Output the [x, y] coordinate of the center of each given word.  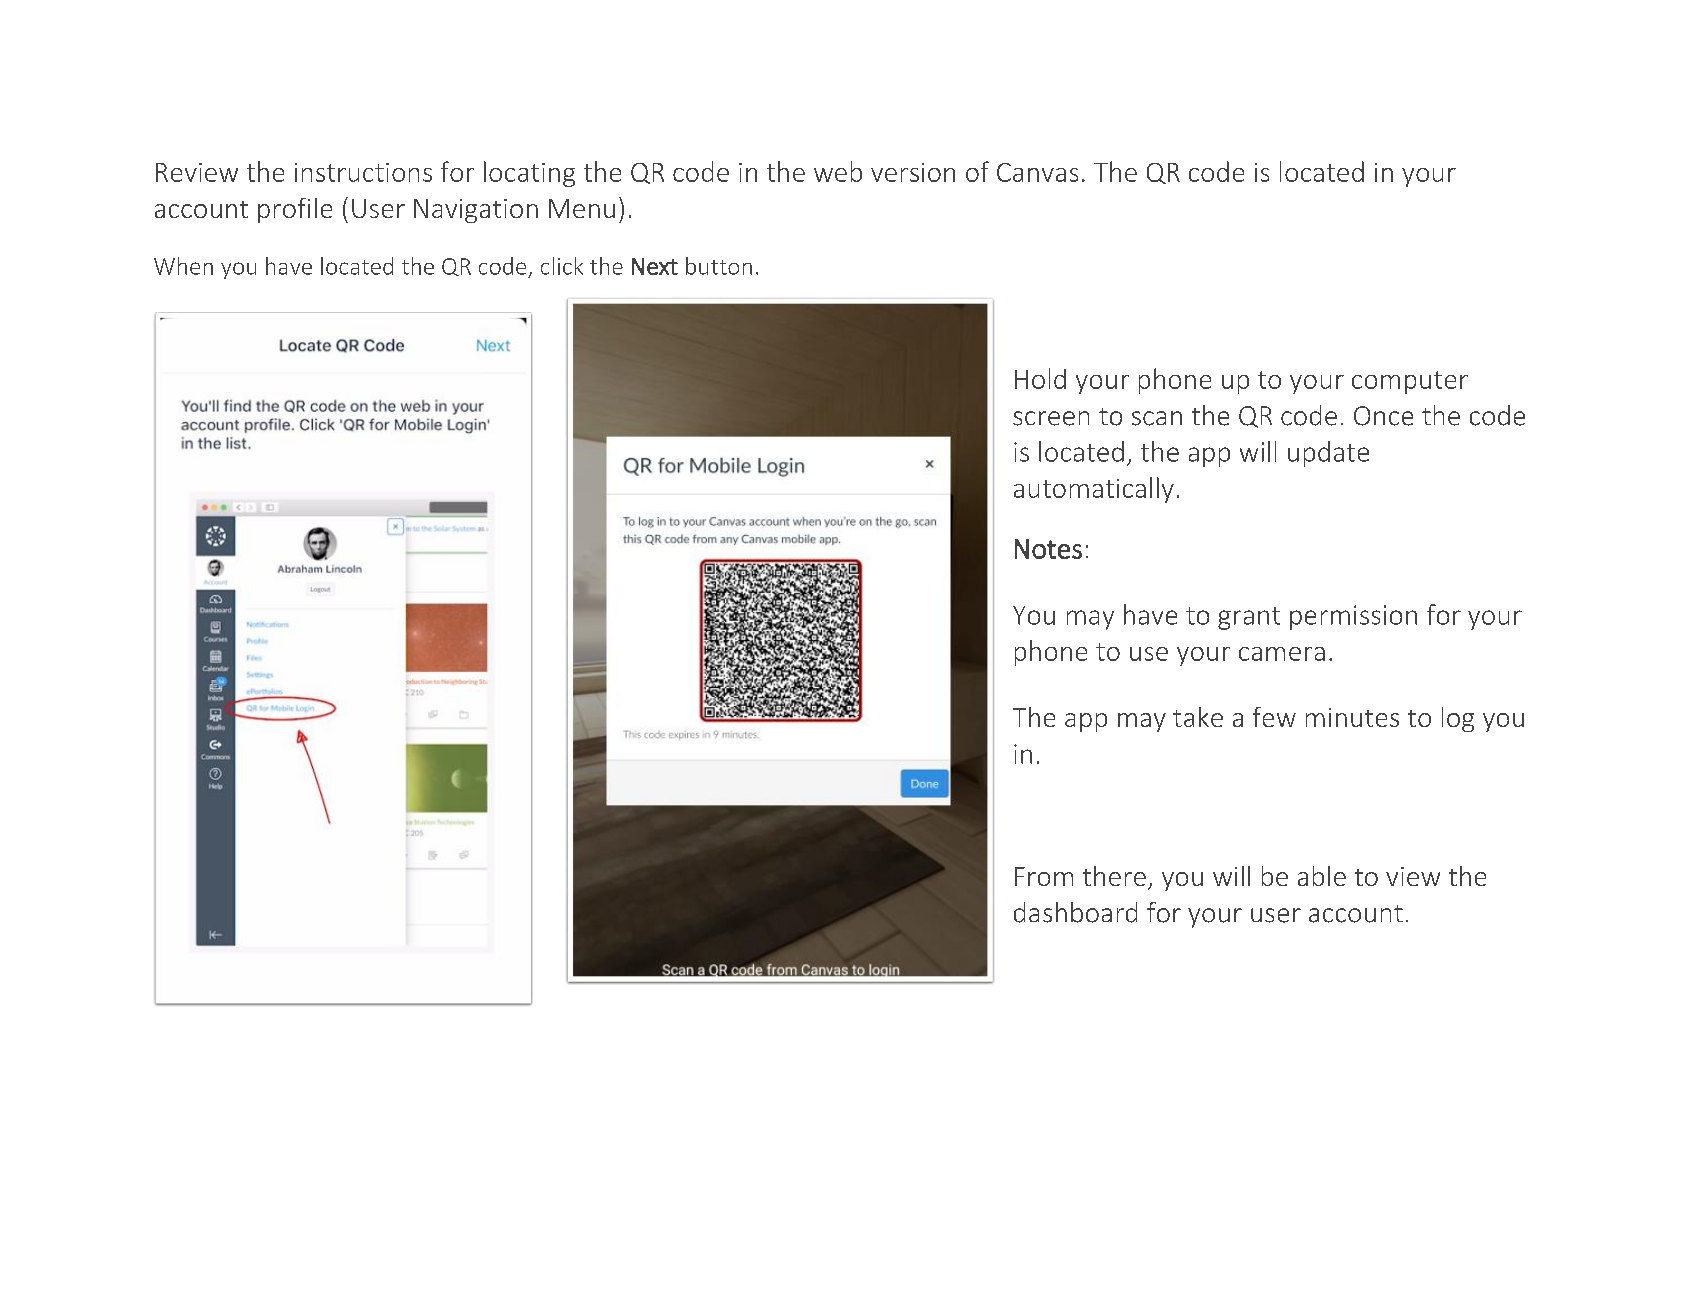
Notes [1048, 549]
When [183, 266]
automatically [1094, 490]
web [838, 171]
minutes [1352, 717]
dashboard [1075, 912]
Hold [1040, 378]
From [1044, 876]
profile [295, 210]
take [1198, 717]
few [1274, 717]
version [913, 172]
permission [1353, 617]
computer [1410, 382]
